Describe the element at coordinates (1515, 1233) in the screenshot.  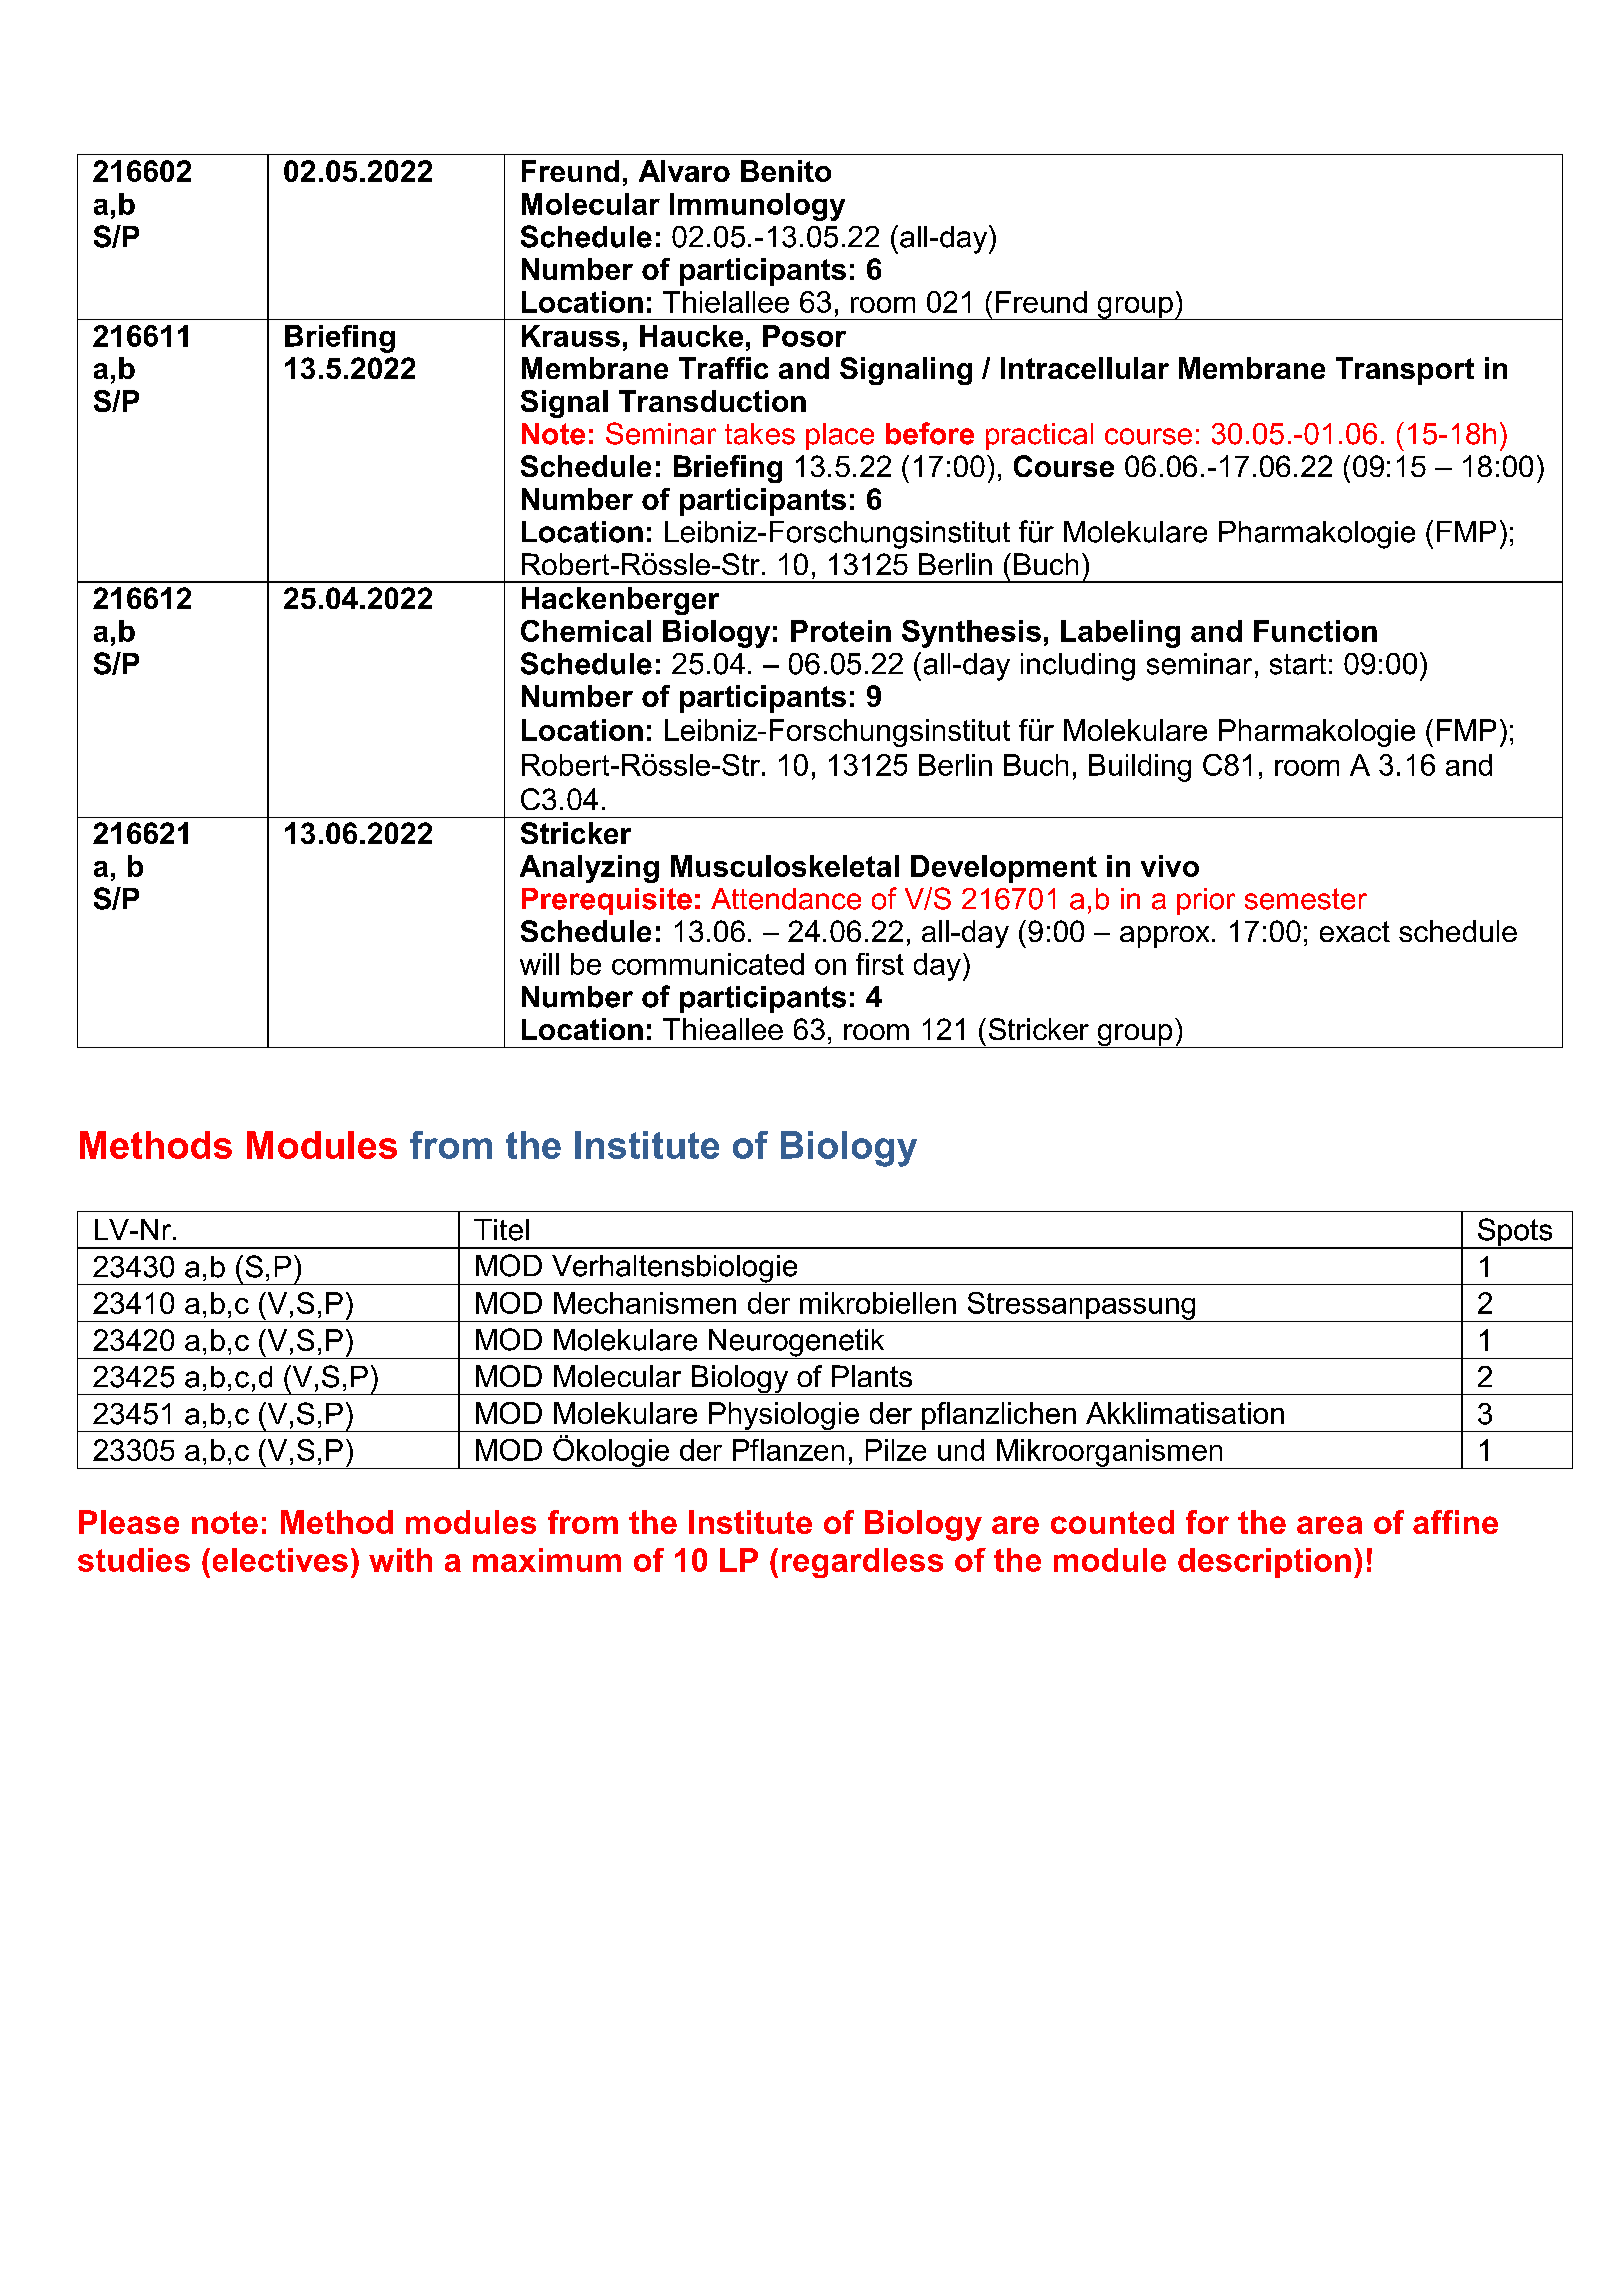
I see `Spots` at that location.
